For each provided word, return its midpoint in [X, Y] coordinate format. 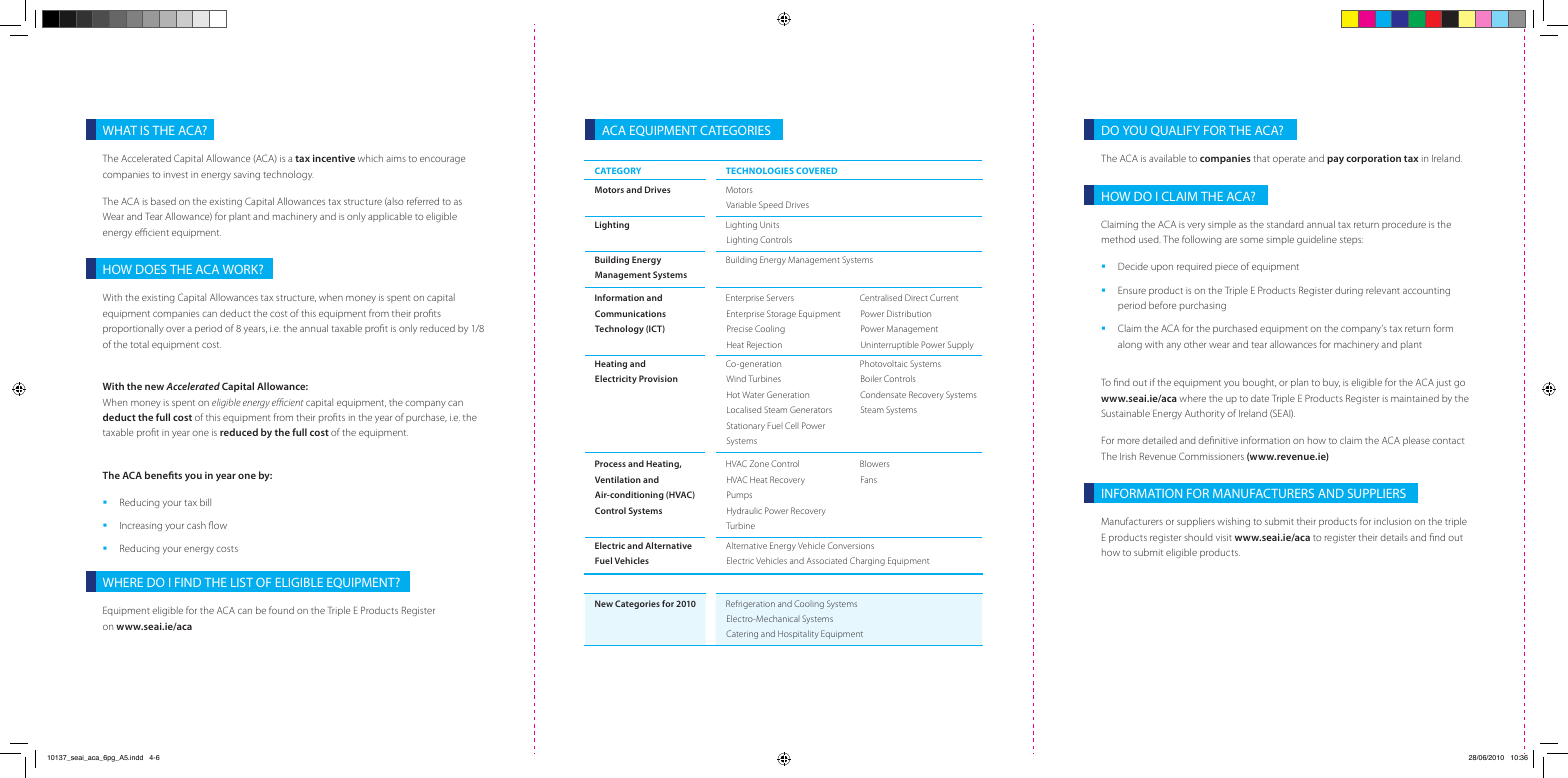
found [281, 610]
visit [1224, 537]
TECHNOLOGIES [760, 170]
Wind [736, 378]
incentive [334, 158]
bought [1259, 383]
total [140, 344]
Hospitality [798, 634]
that [1262, 158]
